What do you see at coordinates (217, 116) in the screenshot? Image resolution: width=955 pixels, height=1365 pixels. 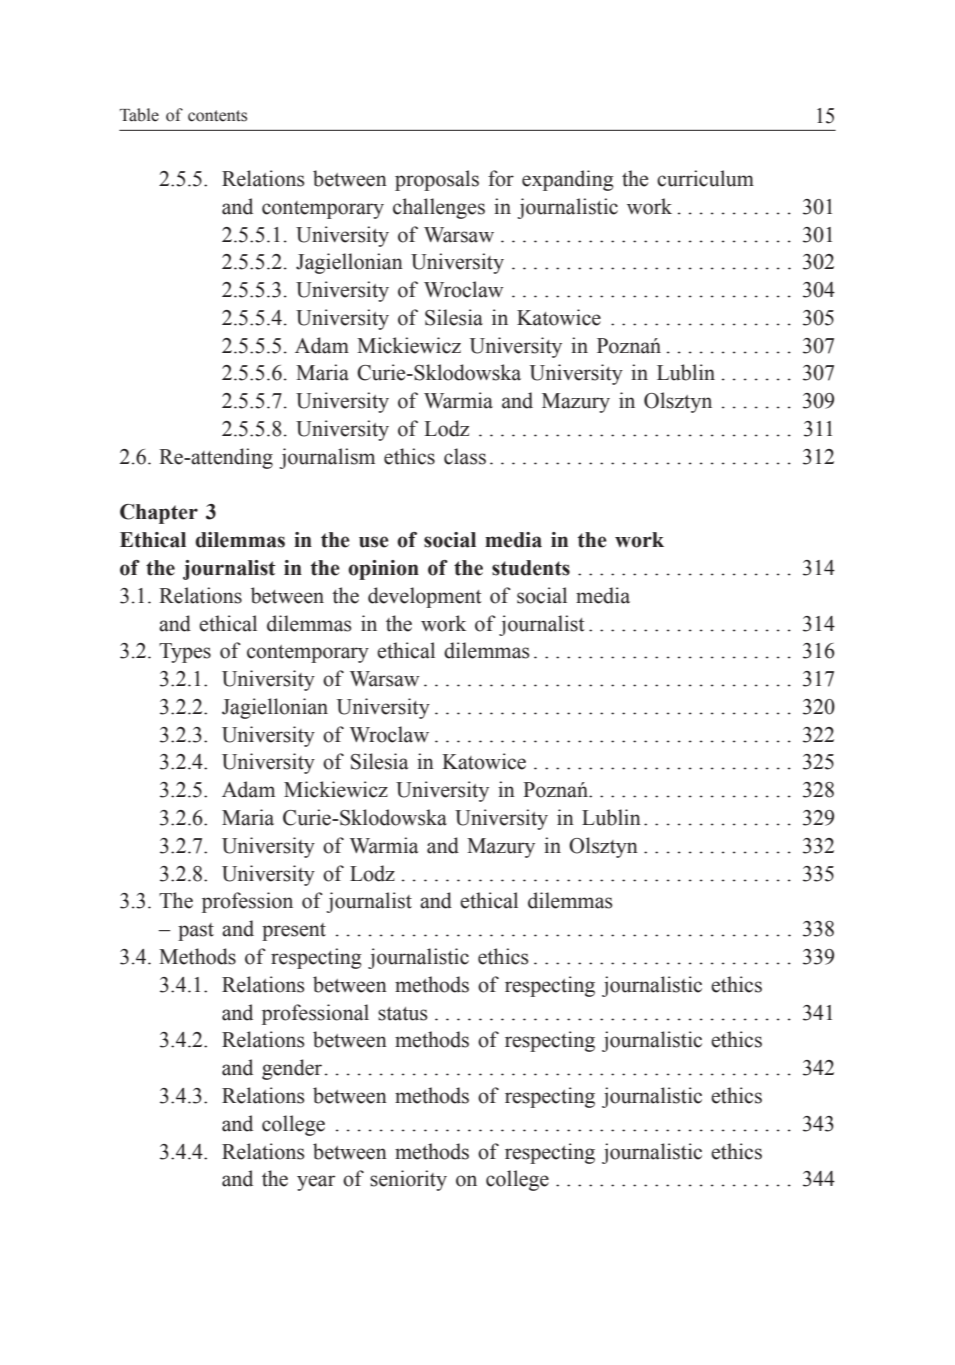 I see `contents` at bounding box center [217, 116].
